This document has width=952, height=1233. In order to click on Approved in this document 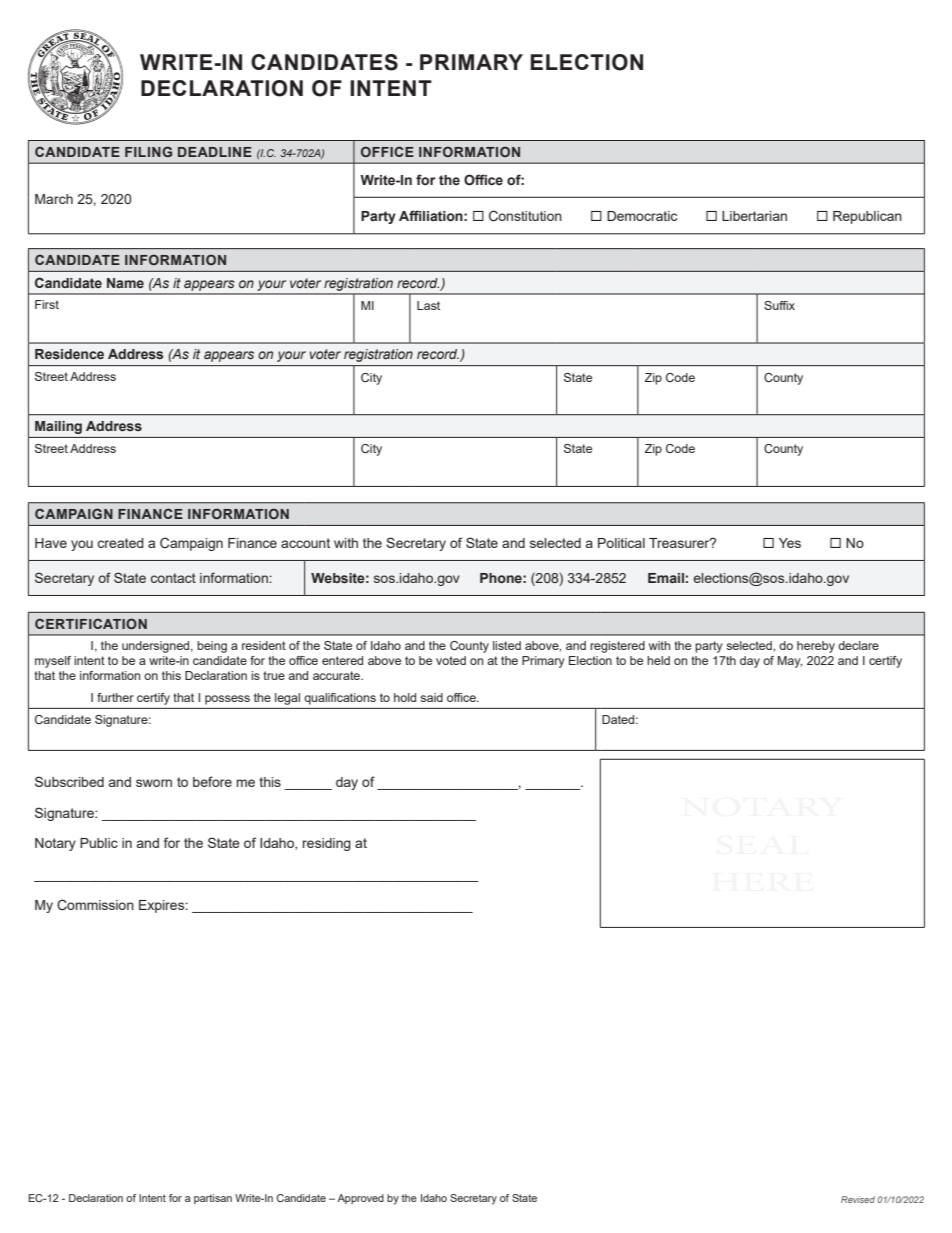, I will do `click(360, 1199)`.
